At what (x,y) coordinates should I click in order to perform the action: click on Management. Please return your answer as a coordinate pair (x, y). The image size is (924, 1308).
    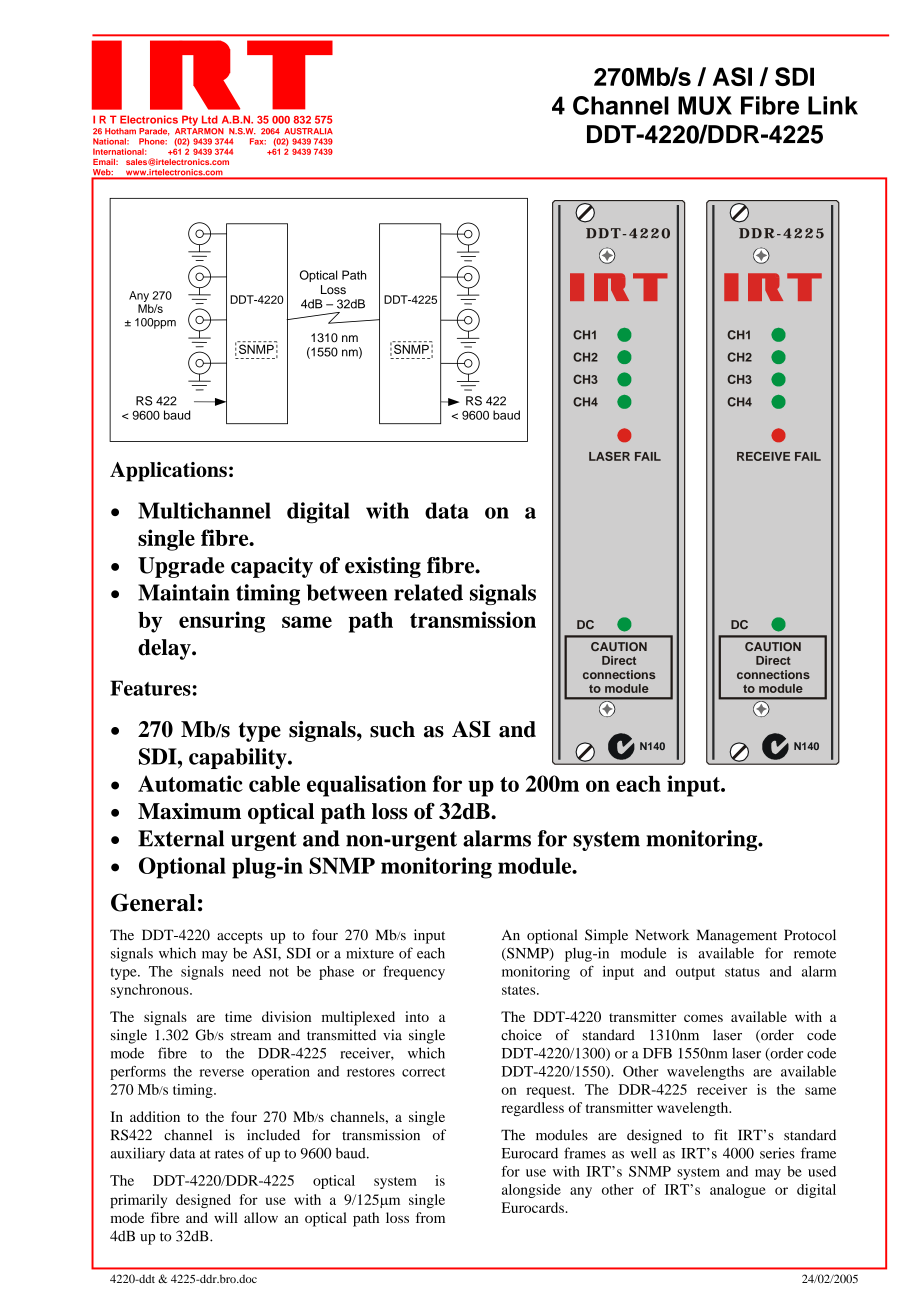
    Looking at the image, I should click on (737, 936).
